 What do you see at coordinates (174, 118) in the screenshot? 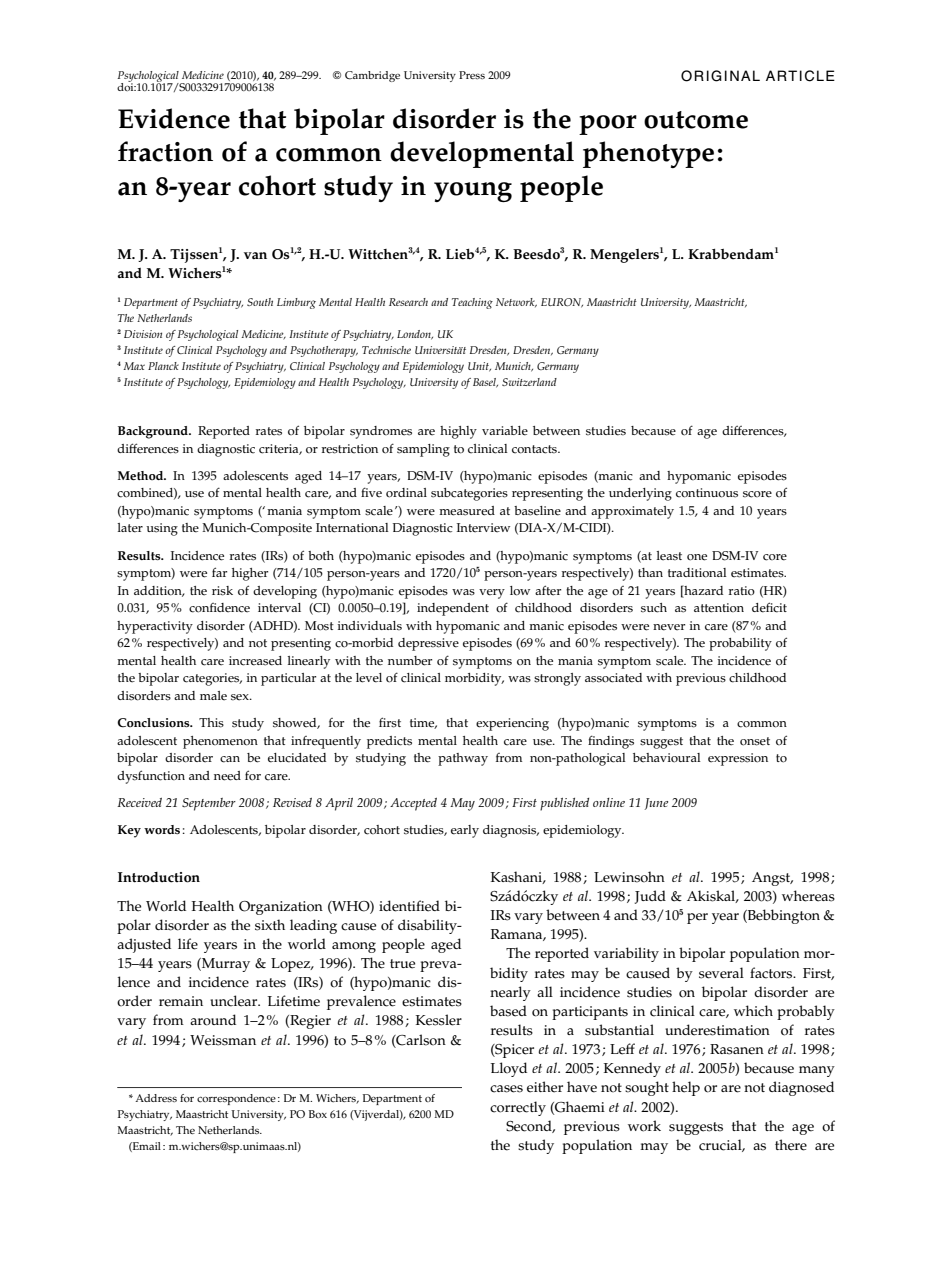
I see `Evidence` at bounding box center [174, 118].
